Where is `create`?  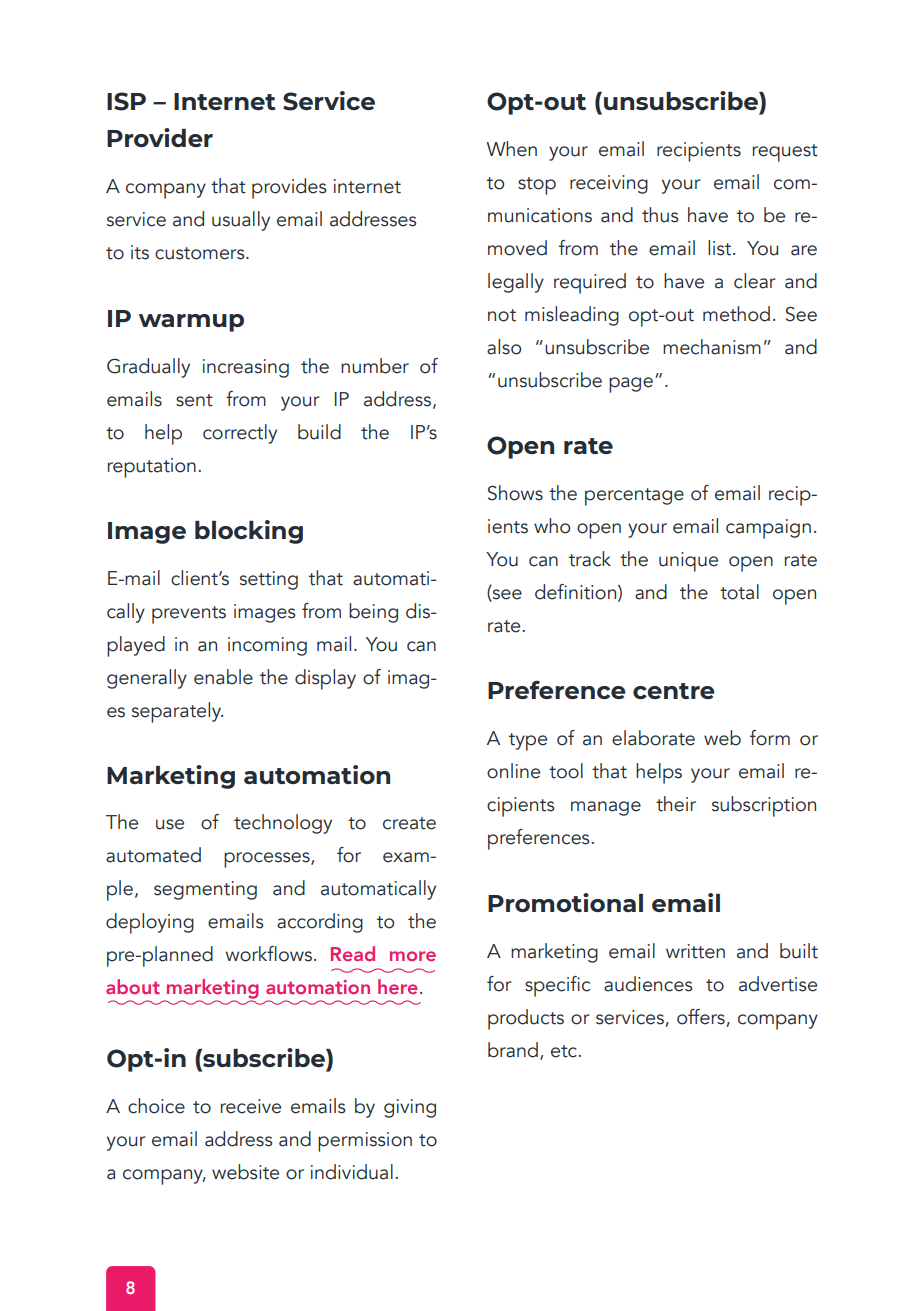
create is located at coordinates (409, 823).
